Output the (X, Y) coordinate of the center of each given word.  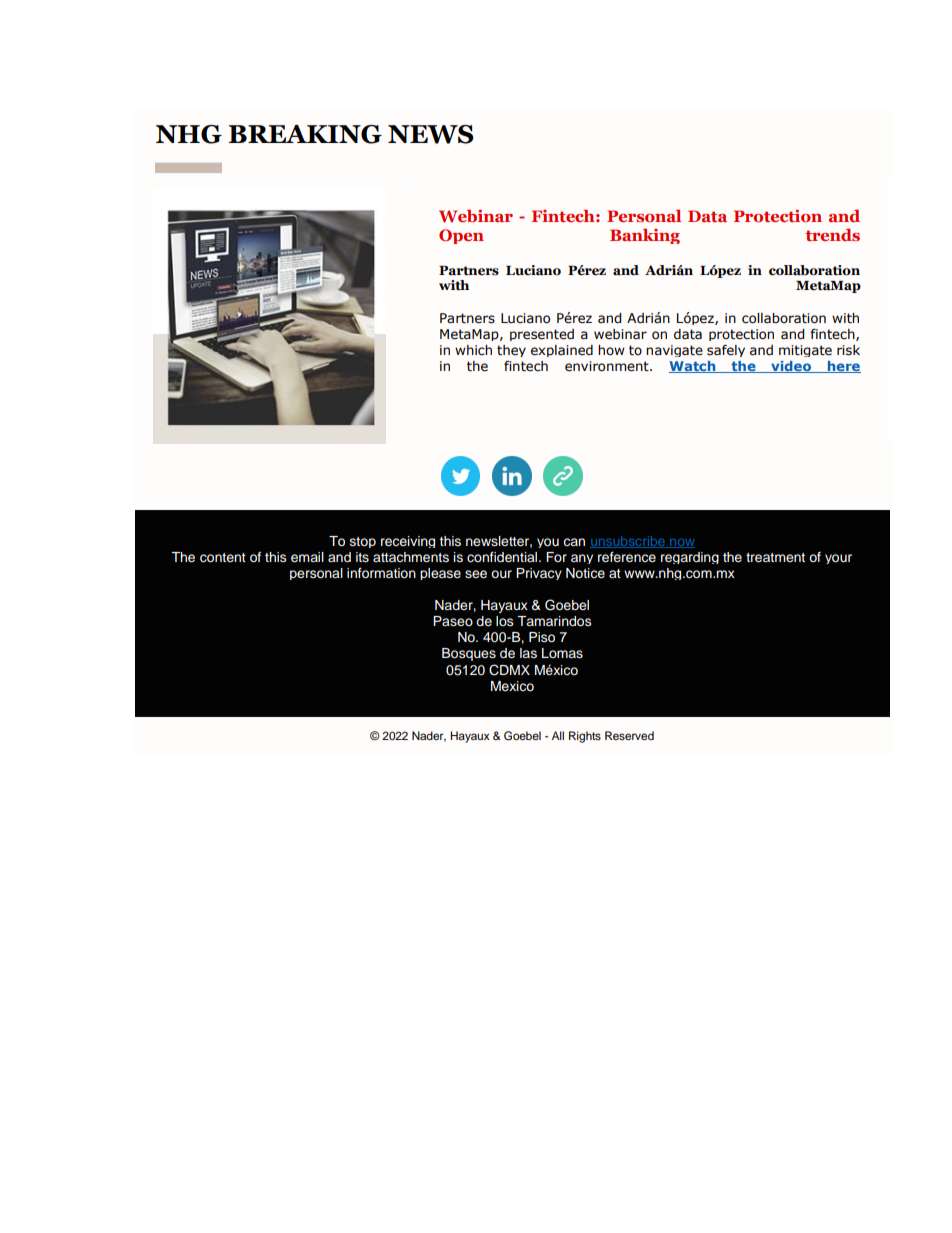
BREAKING (305, 134)
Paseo (453, 621)
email (307, 557)
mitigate (805, 351)
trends (832, 234)
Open (461, 236)
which (473, 350)
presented (542, 335)
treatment (775, 557)
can (574, 542)
